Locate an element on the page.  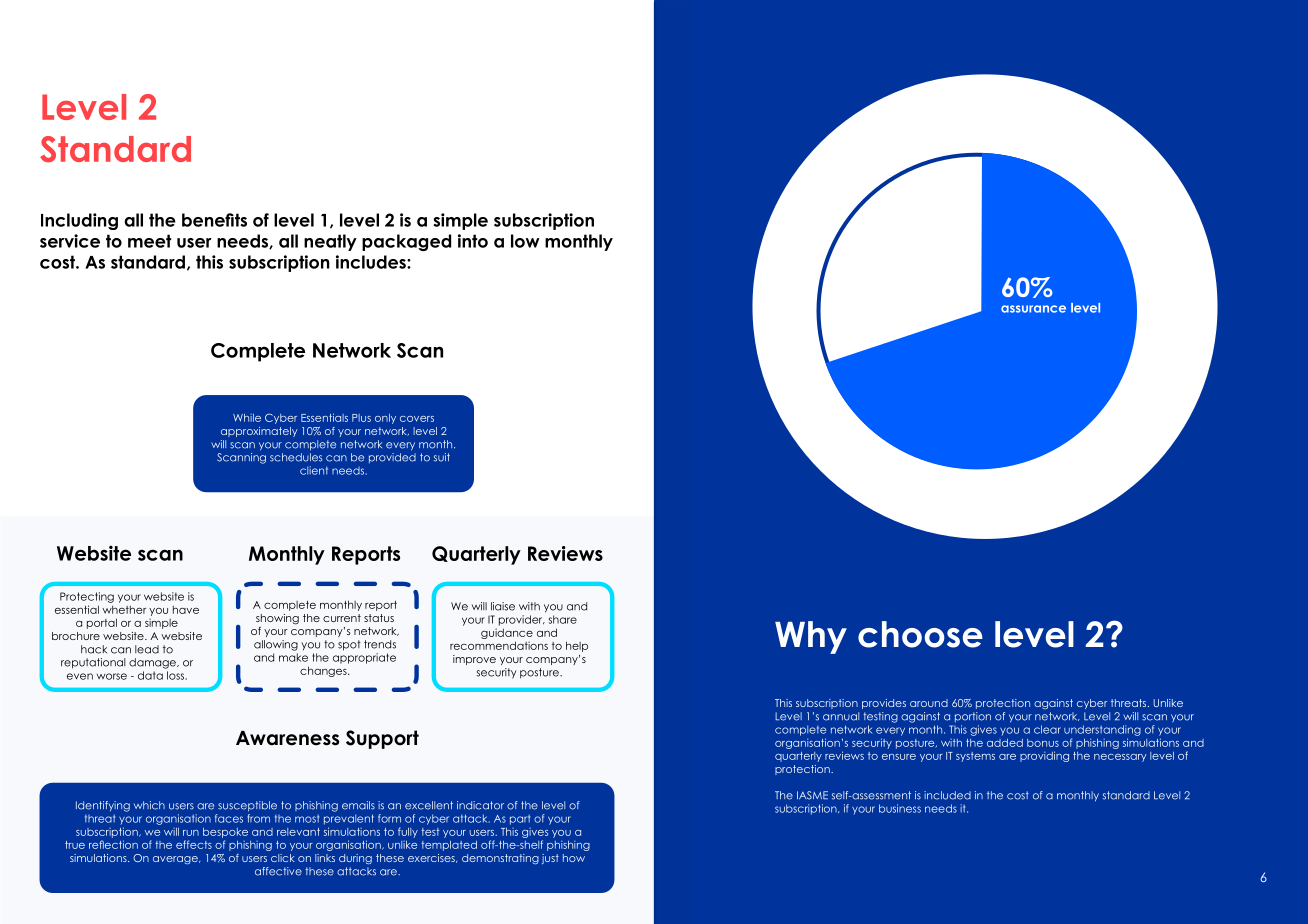
approximately is located at coordinates (259, 432).
